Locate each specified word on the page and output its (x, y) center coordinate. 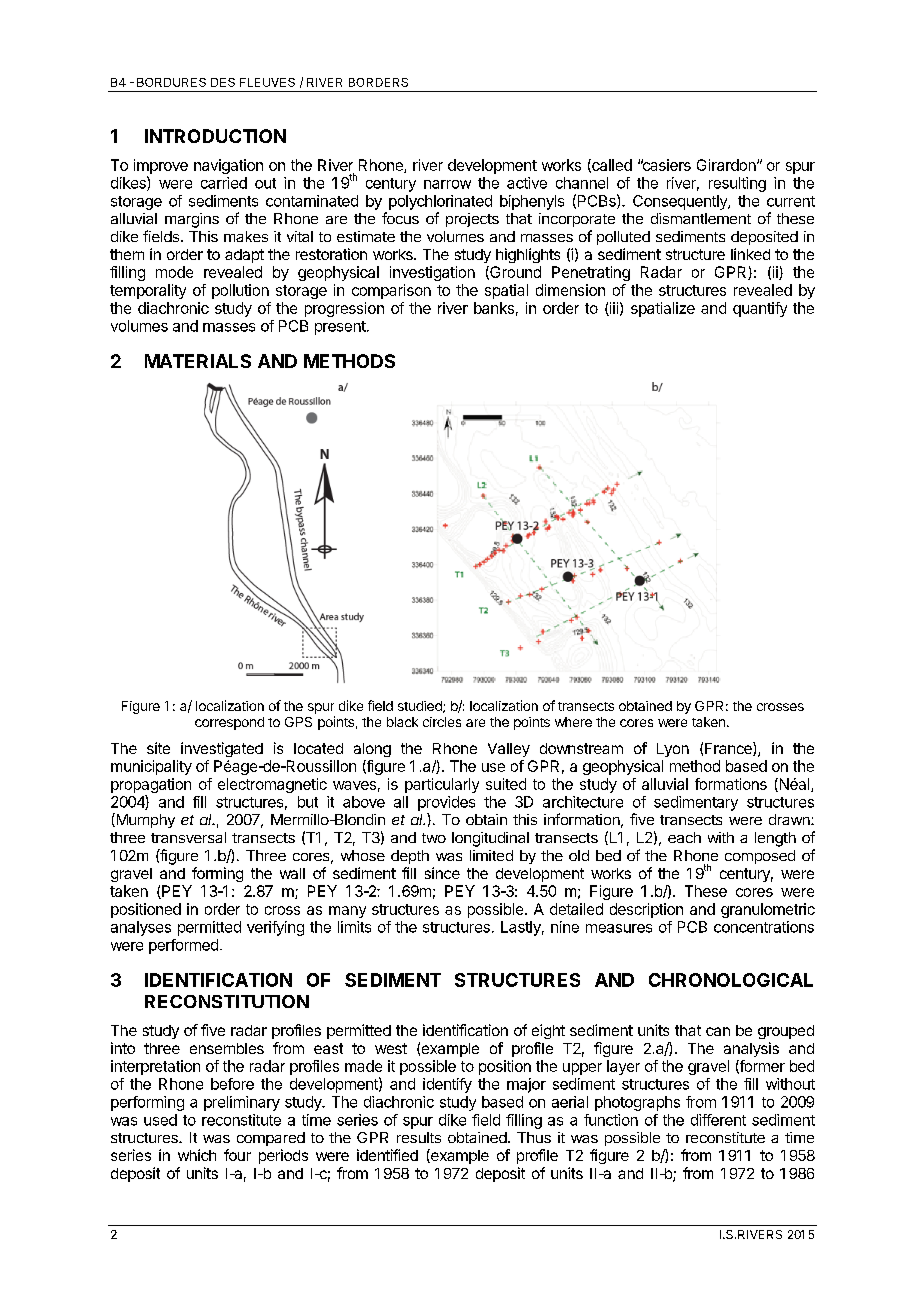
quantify (760, 309)
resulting (737, 184)
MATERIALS (198, 361)
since (442, 873)
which (197, 1155)
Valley (509, 750)
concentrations (764, 927)
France (729, 749)
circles (442, 722)
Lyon (673, 750)
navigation (228, 166)
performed (183, 946)
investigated (222, 749)
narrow (447, 184)
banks (494, 308)
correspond (229, 723)
